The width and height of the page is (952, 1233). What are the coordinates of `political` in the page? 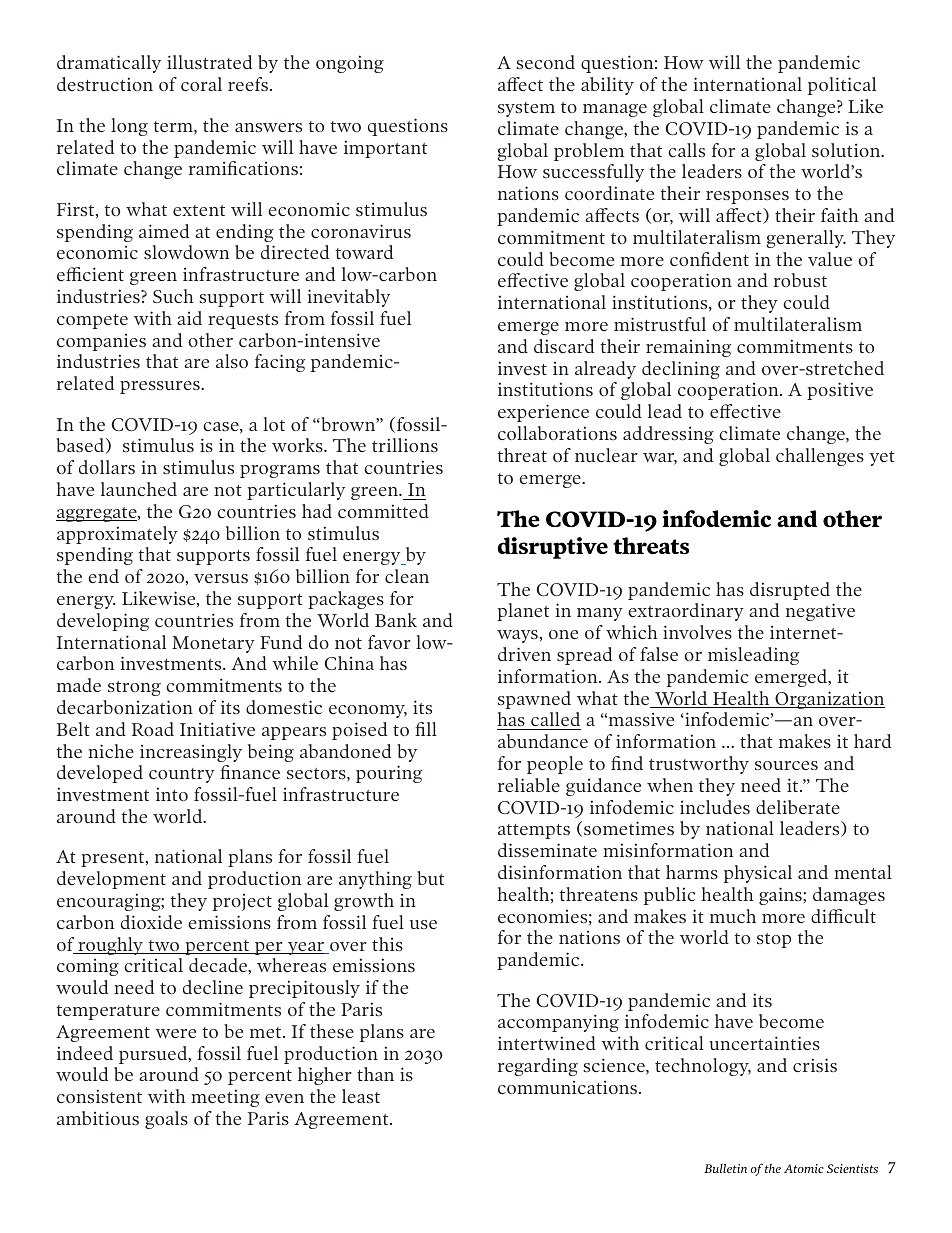 It's located at (842, 86).
